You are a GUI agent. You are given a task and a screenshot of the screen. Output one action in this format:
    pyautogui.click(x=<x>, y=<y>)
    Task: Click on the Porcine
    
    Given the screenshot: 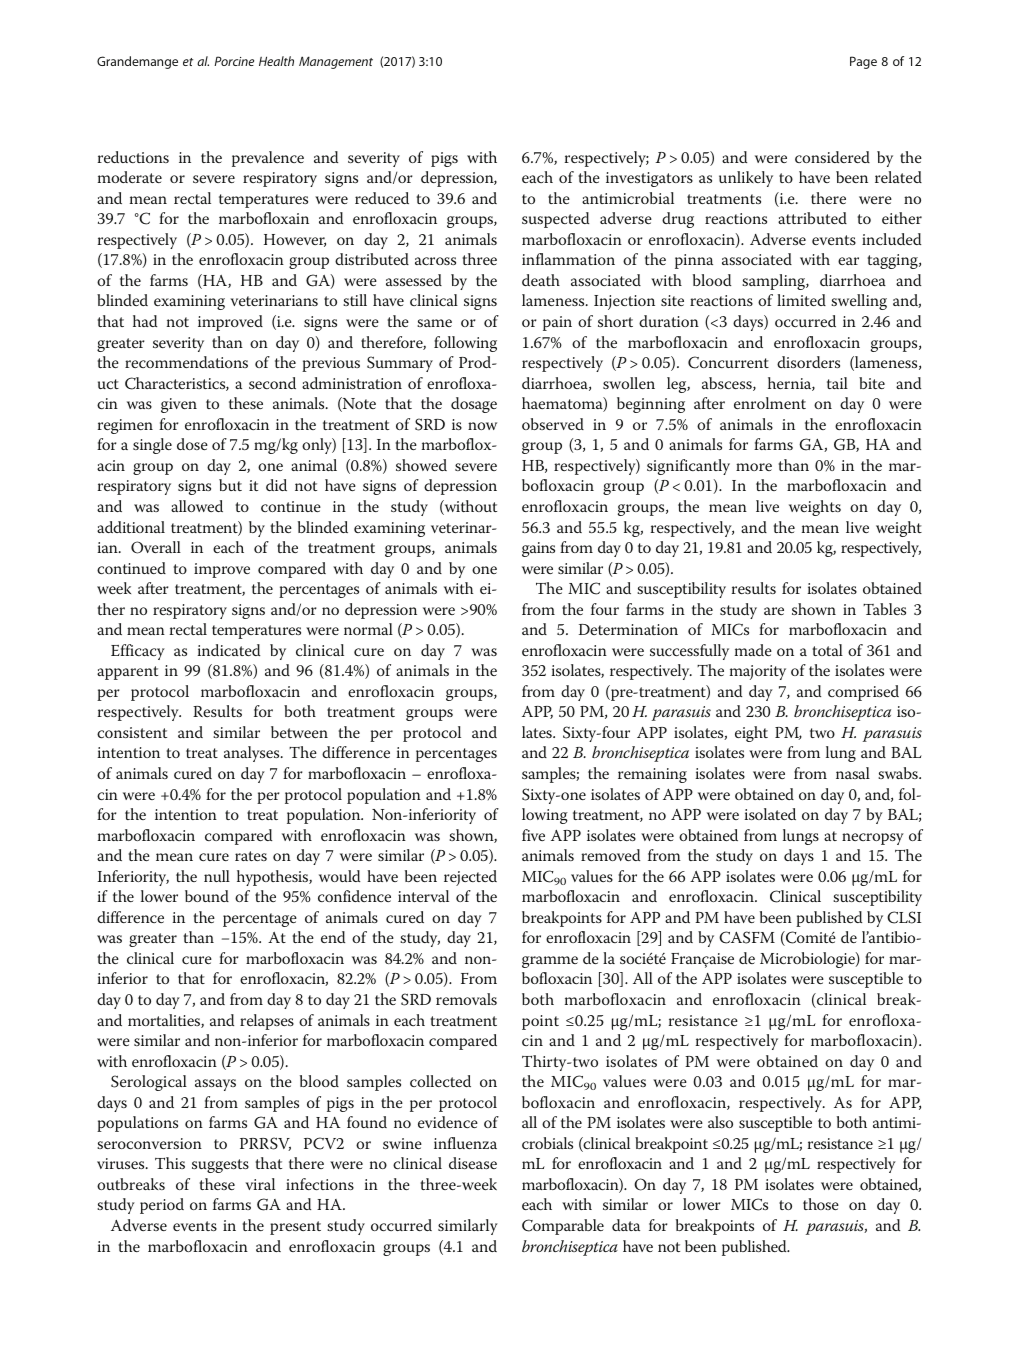 What is the action you would take?
    pyautogui.click(x=234, y=61)
